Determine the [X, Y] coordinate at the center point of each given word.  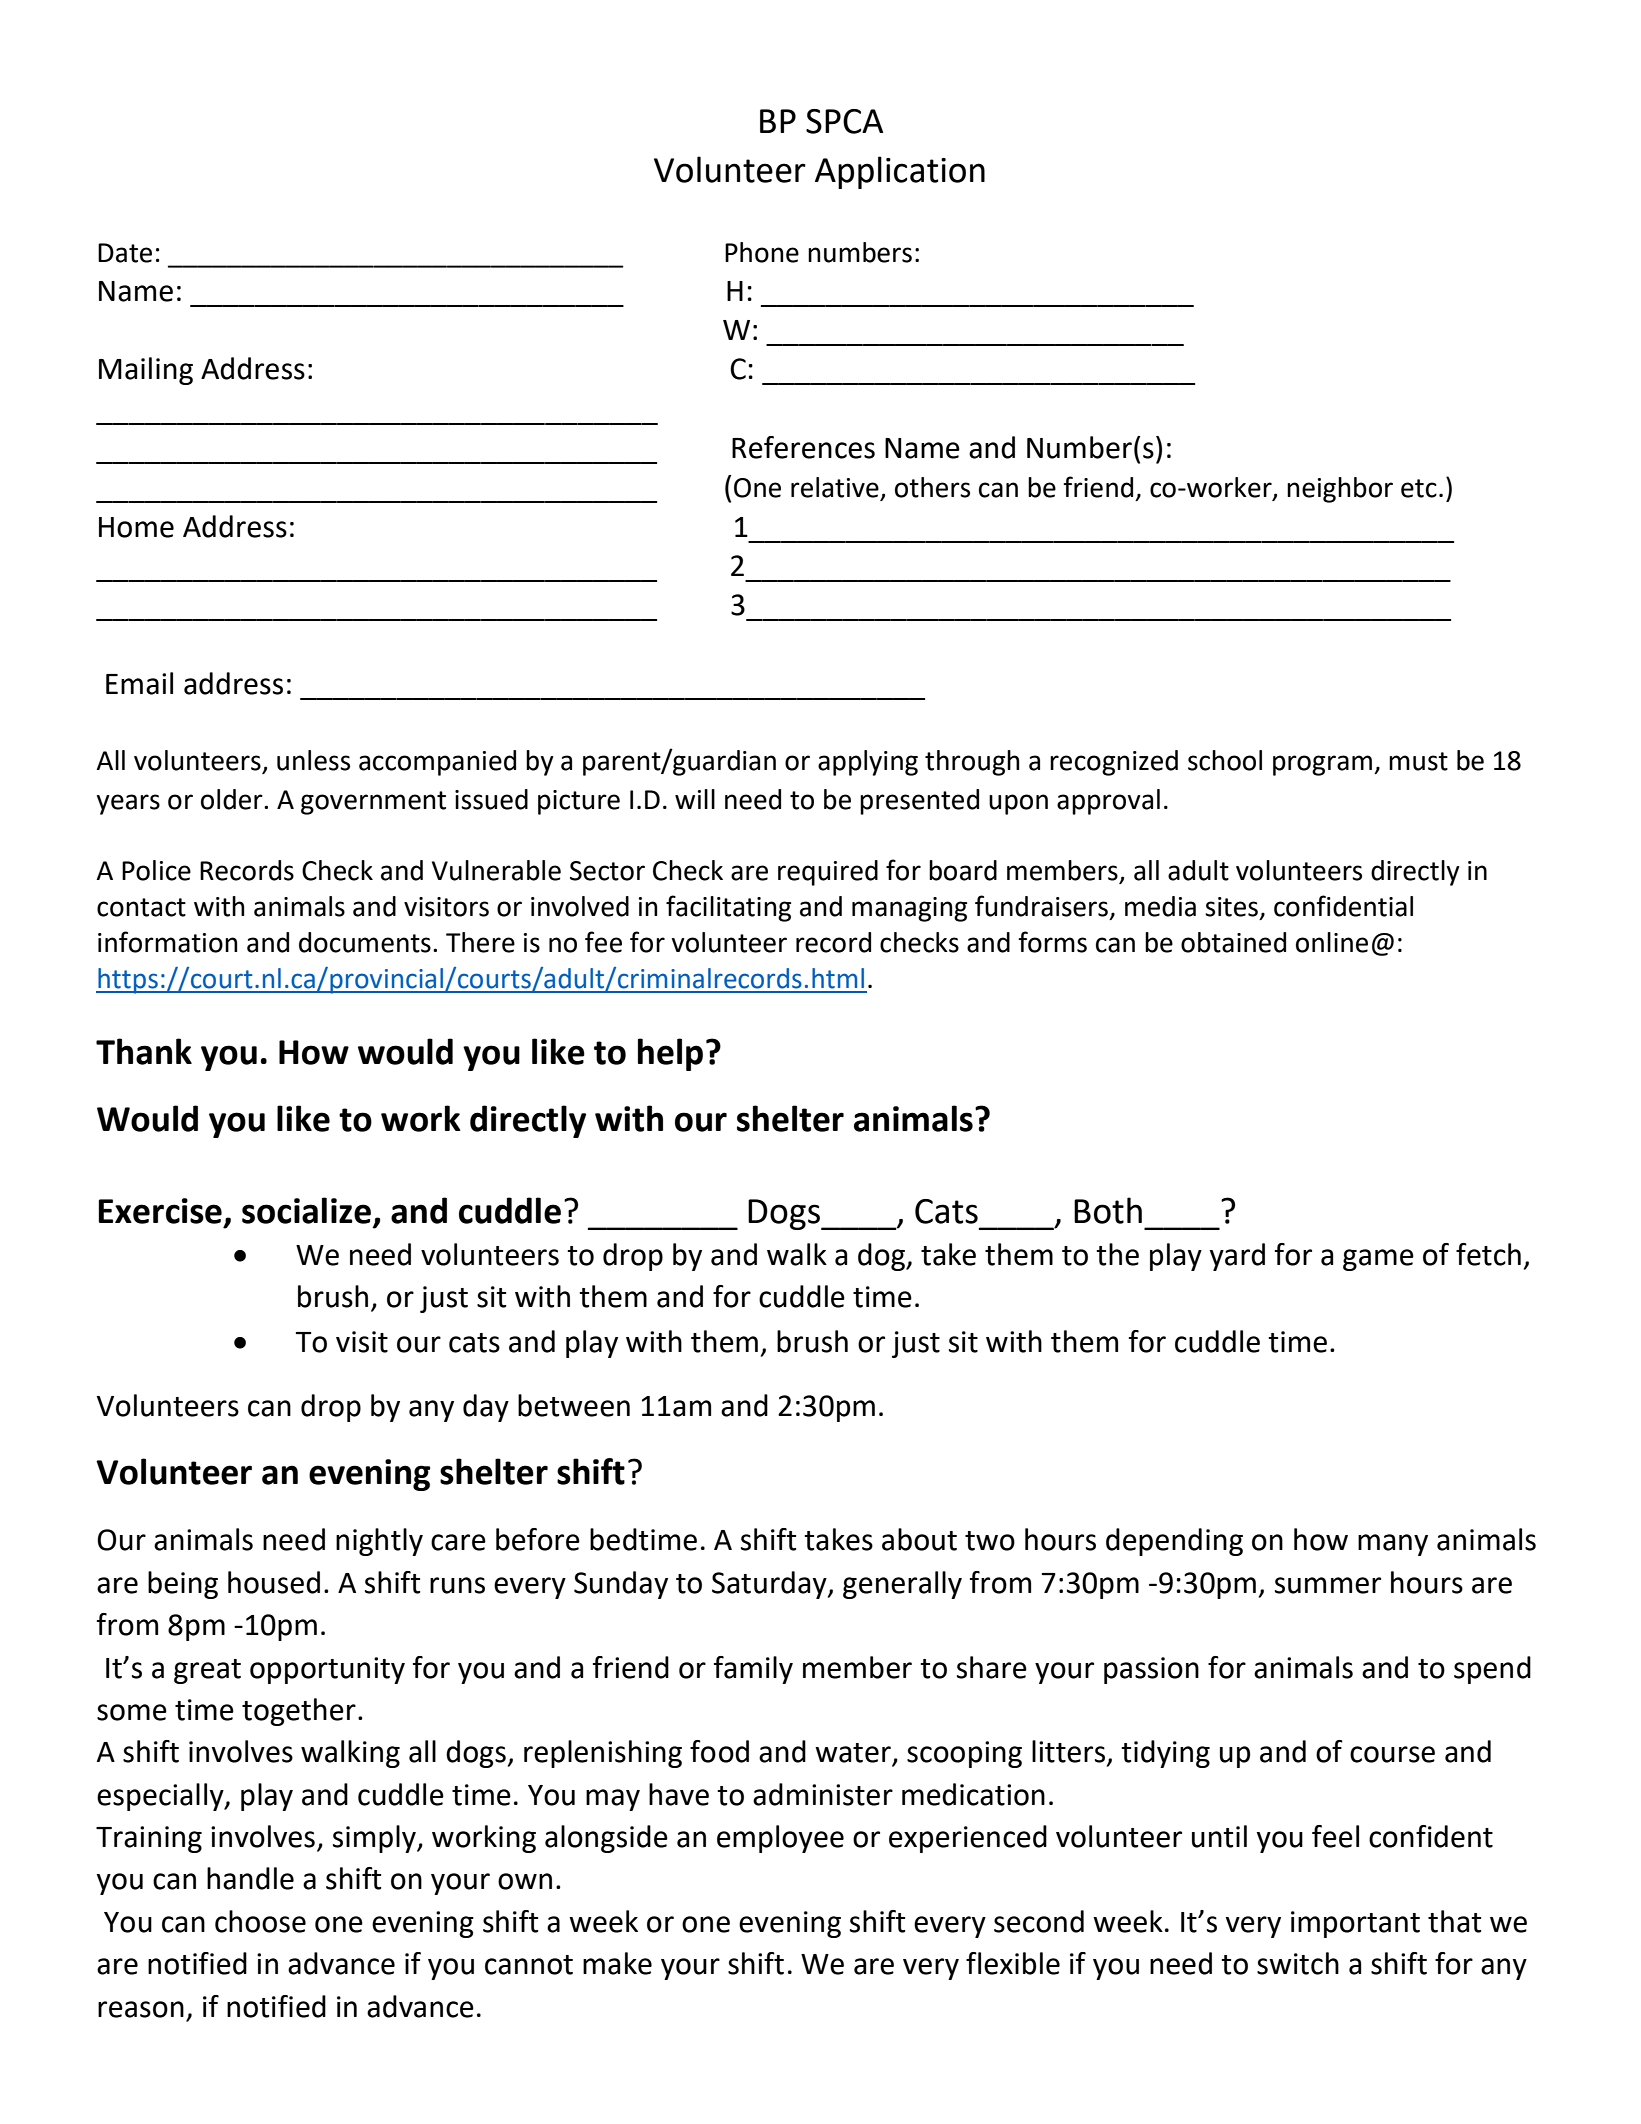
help [670, 1054]
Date [125, 253]
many [1393, 1545]
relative [836, 488]
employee [780, 1839]
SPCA [844, 121]
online [1332, 942]
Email [139, 683]
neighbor [1340, 490]
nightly [379, 1542]
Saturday [770, 1585]
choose [260, 1921]
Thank [144, 1051]
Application [900, 172]
